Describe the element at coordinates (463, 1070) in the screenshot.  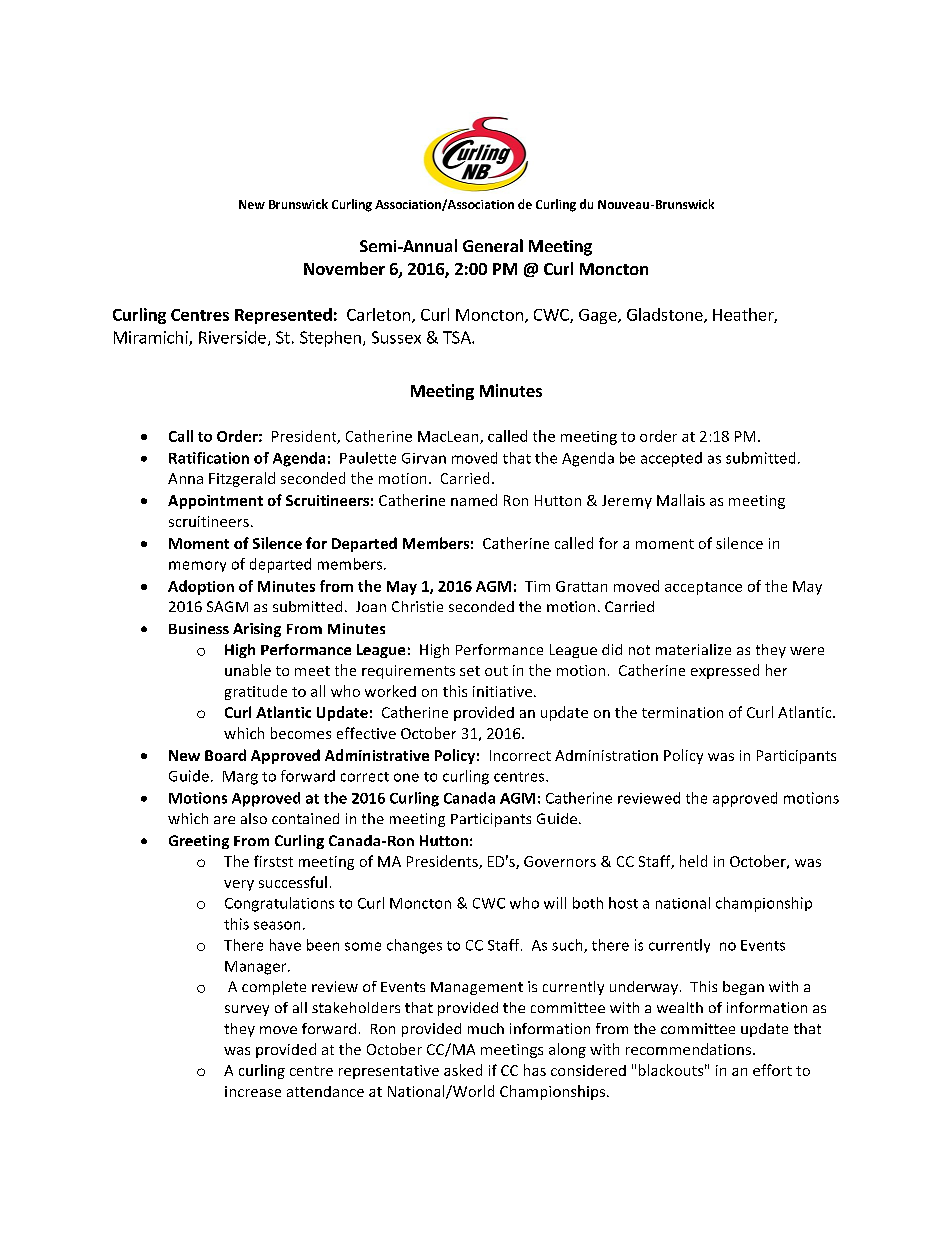
I see `asked` at that location.
